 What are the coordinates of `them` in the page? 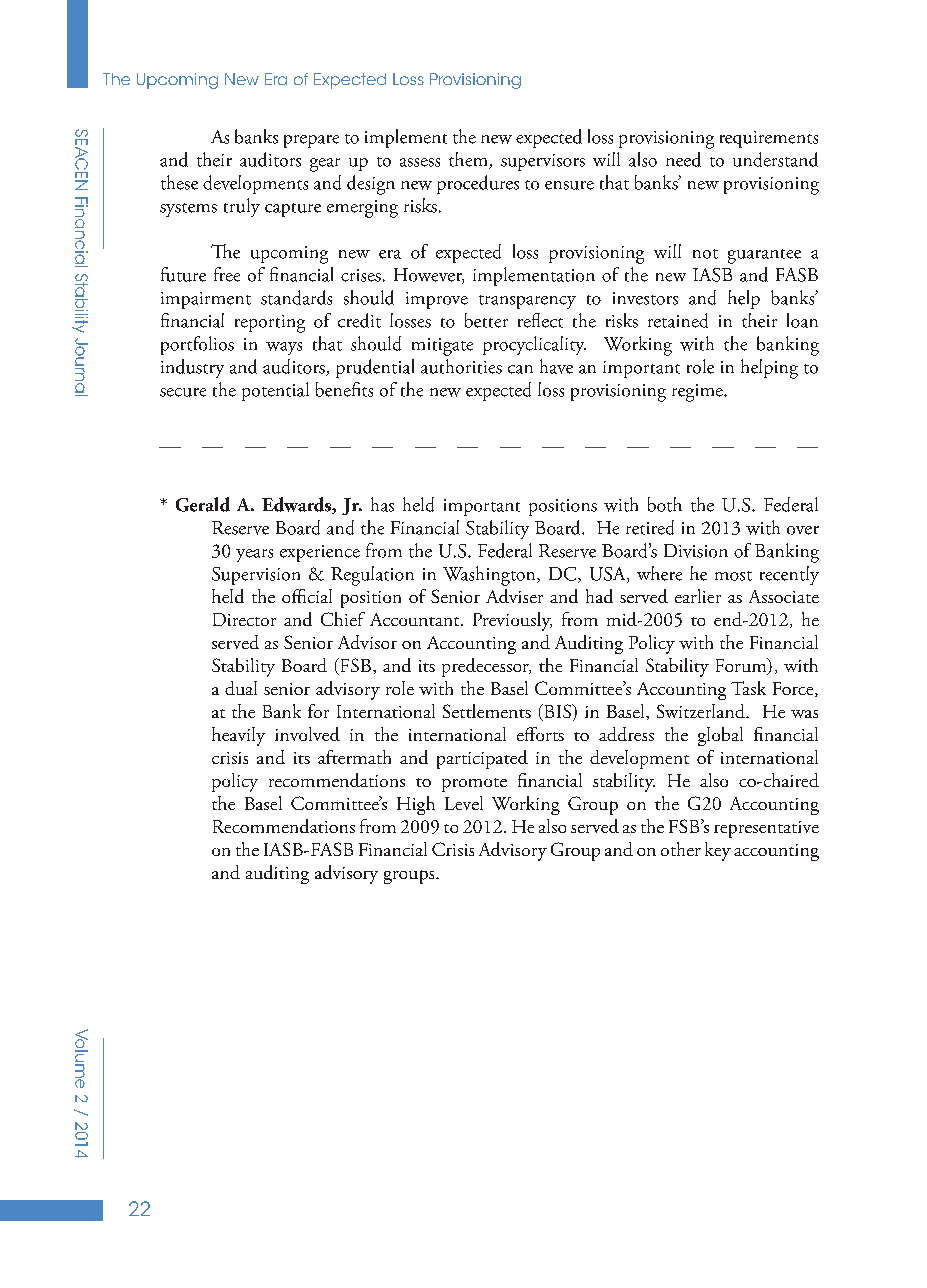 It's located at (469, 160).
